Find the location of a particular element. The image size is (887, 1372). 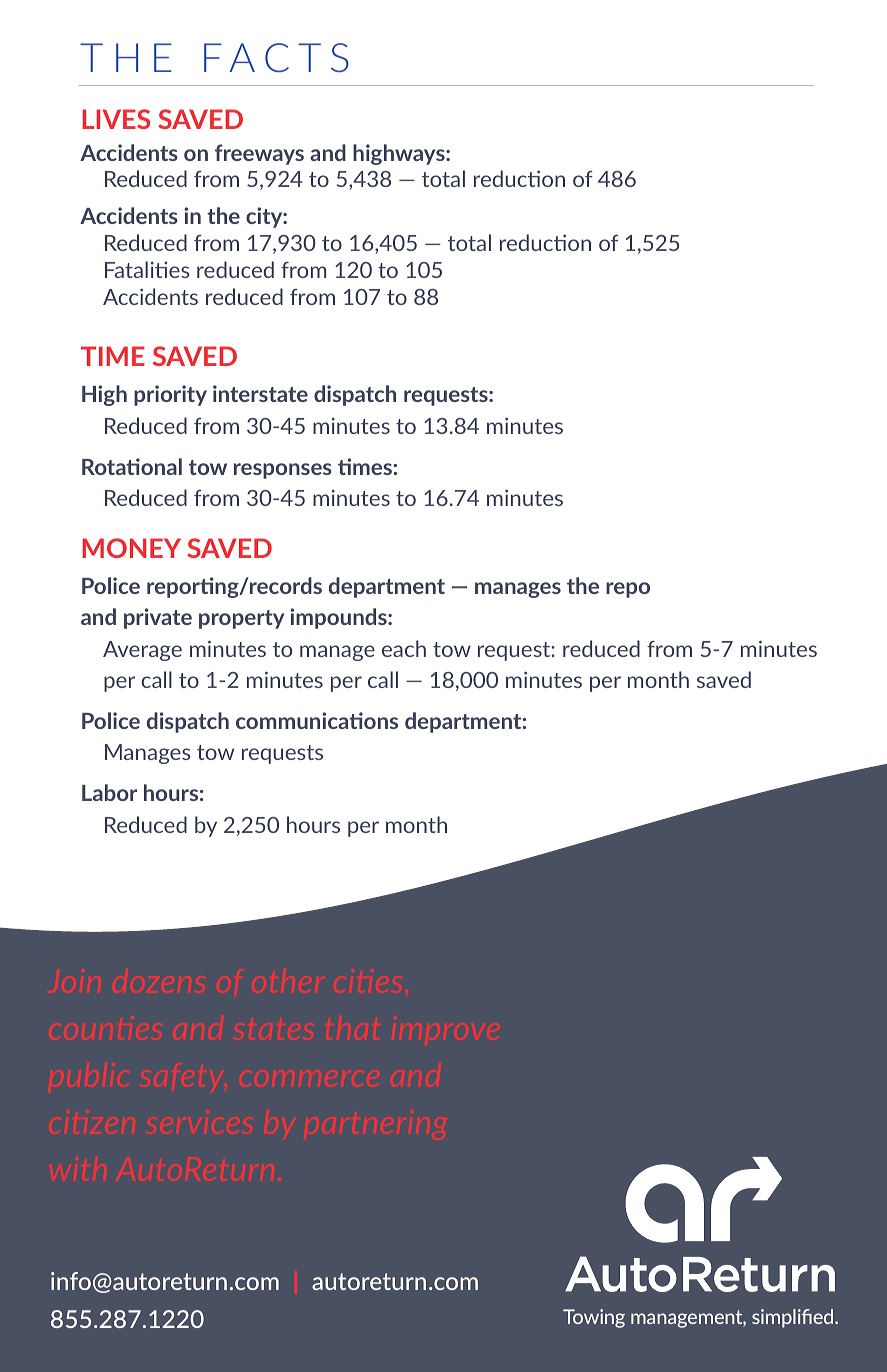

freeways is located at coordinates (259, 154).
